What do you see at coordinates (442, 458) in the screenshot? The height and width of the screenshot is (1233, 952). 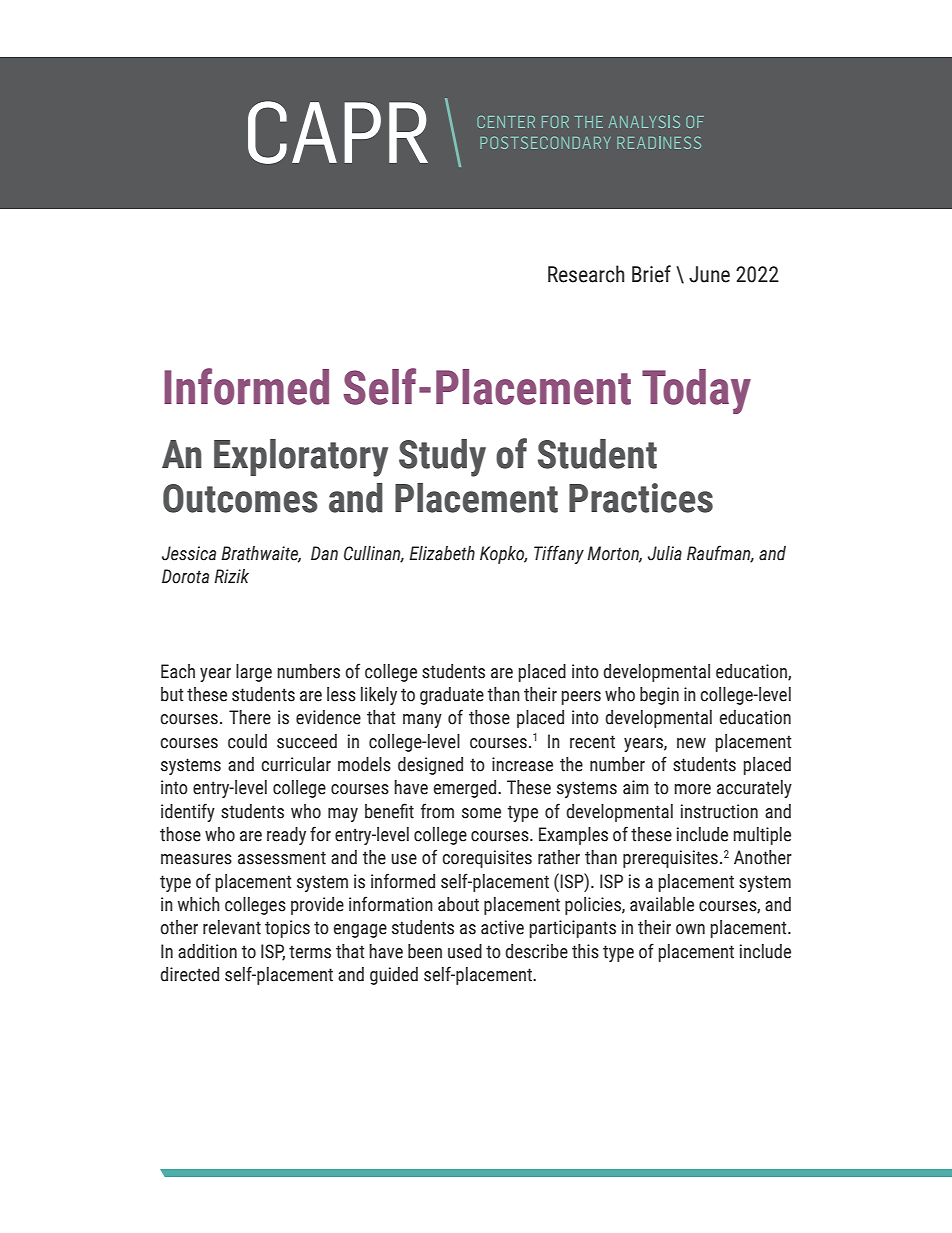 I see `Study` at bounding box center [442, 458].
